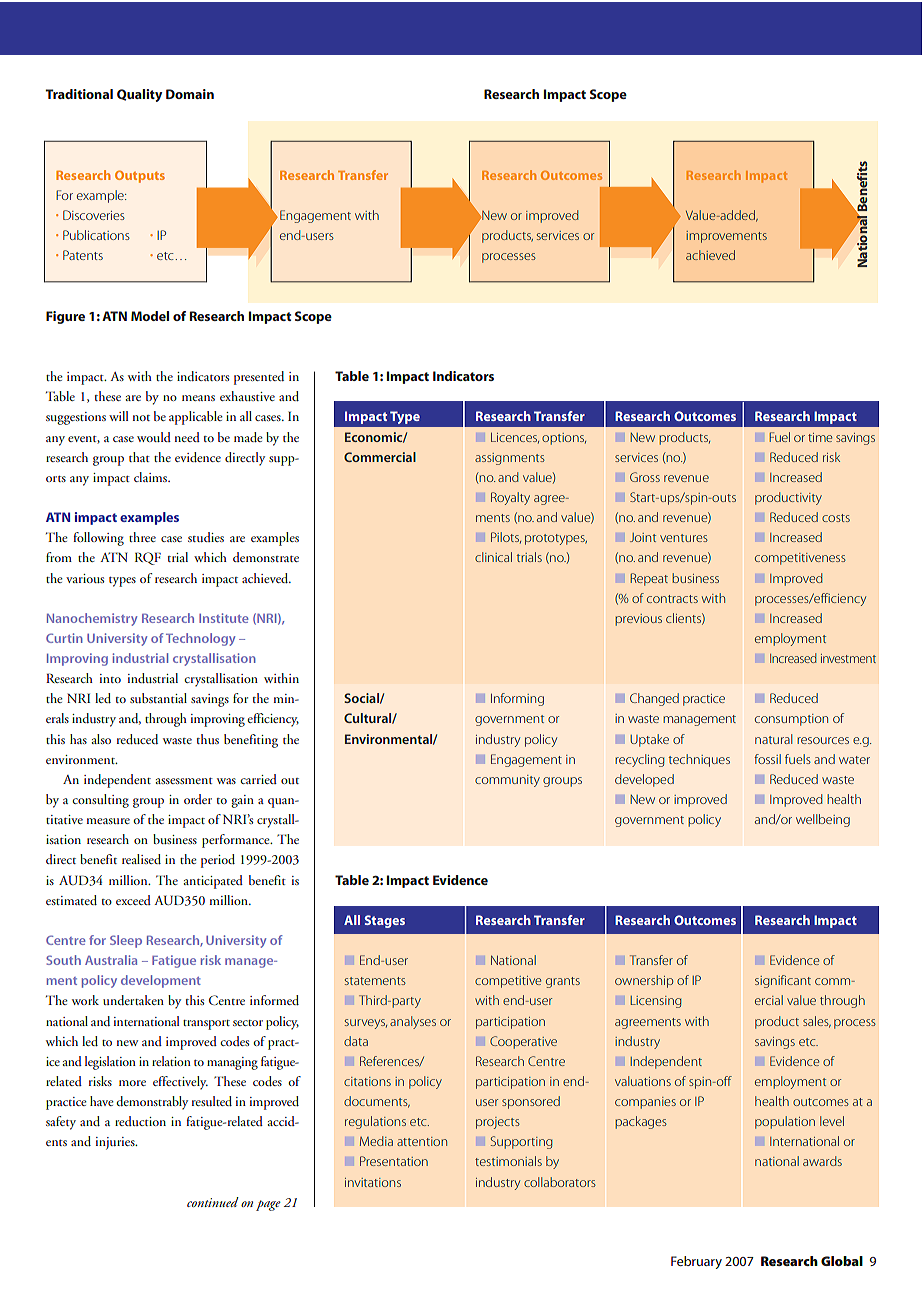 This document has height=1308, width=924. I want to click on Stages, so click(385, 921).
